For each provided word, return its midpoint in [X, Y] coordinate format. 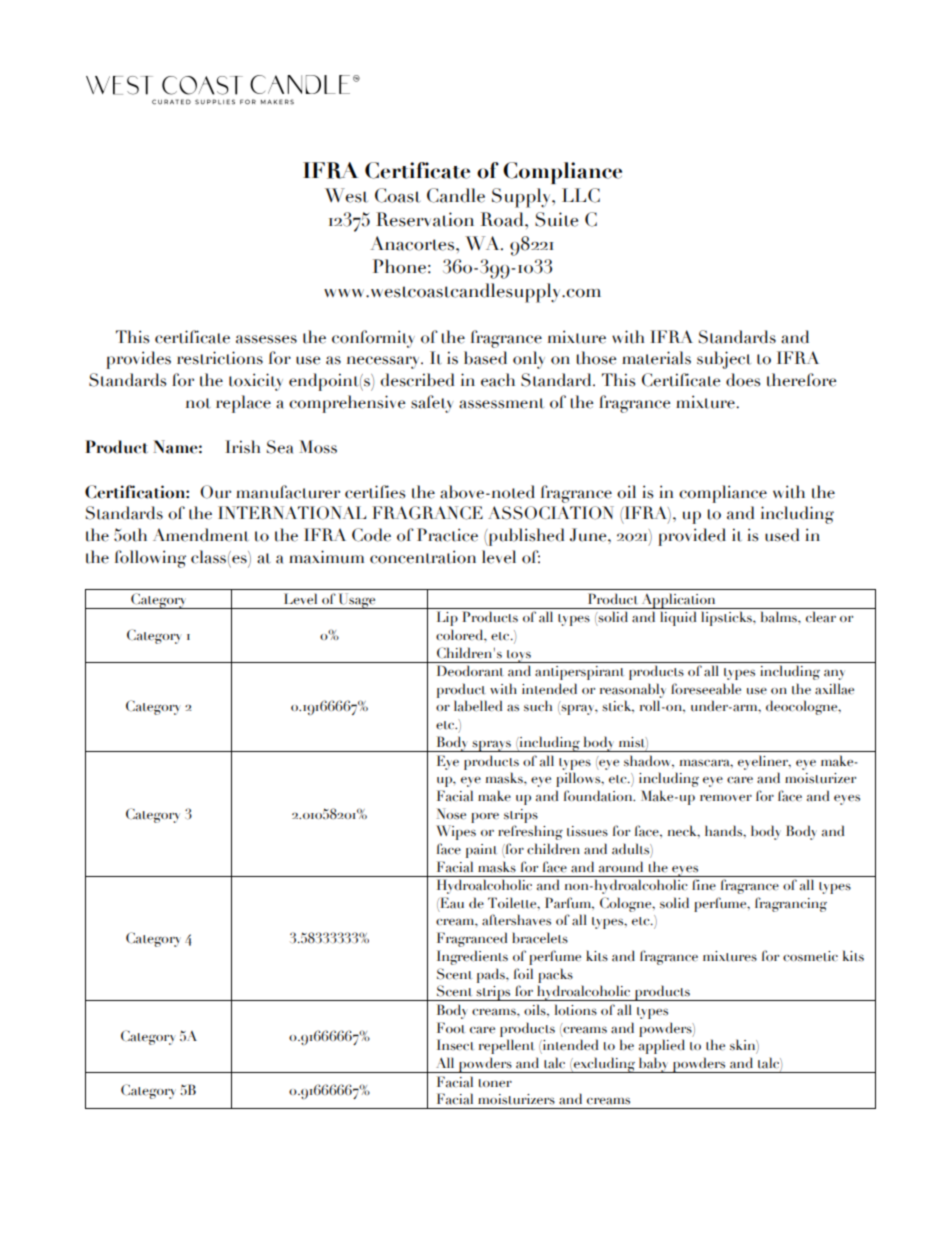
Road [503, 219]
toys [518, 656]
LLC [581, 195]
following [150, 559]
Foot [450, 1028]
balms [780, 617]
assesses [266, 339]
